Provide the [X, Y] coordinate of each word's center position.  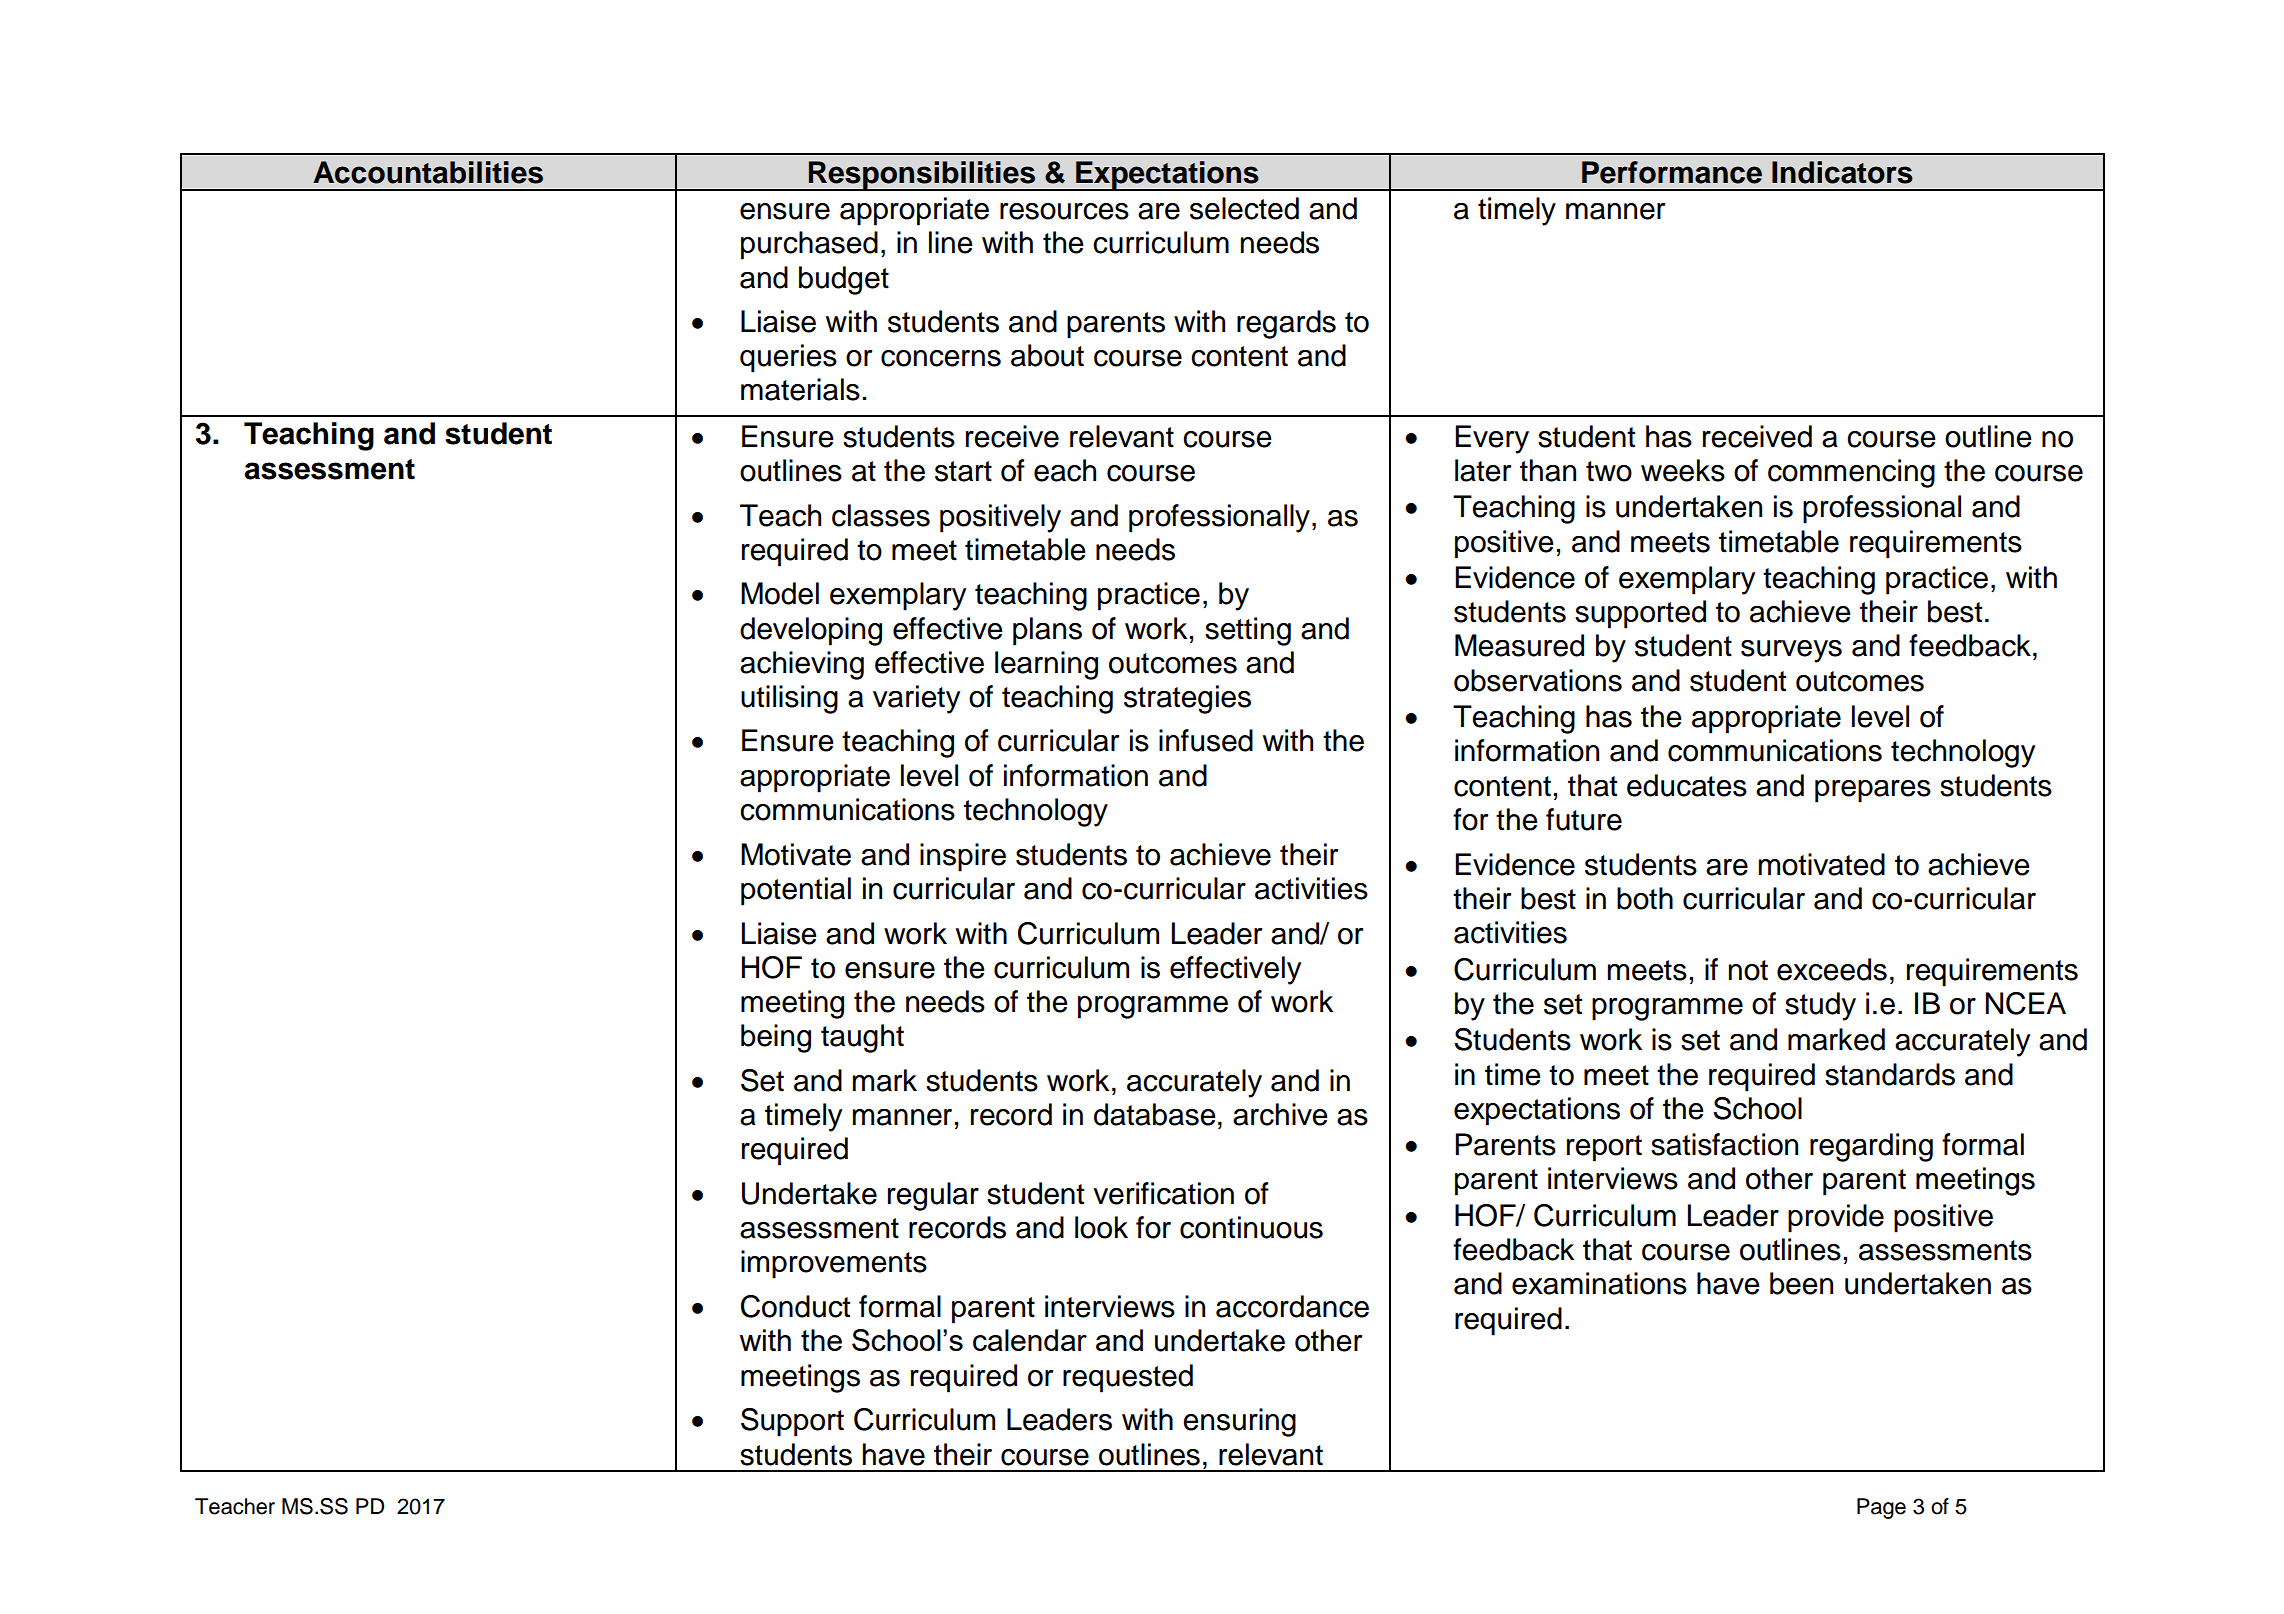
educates [1687, 785]
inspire [963, 857]
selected [1244, 208]
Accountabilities [428, 172]
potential [796, 891]
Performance [1672, 172]
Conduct [795, 1306]
